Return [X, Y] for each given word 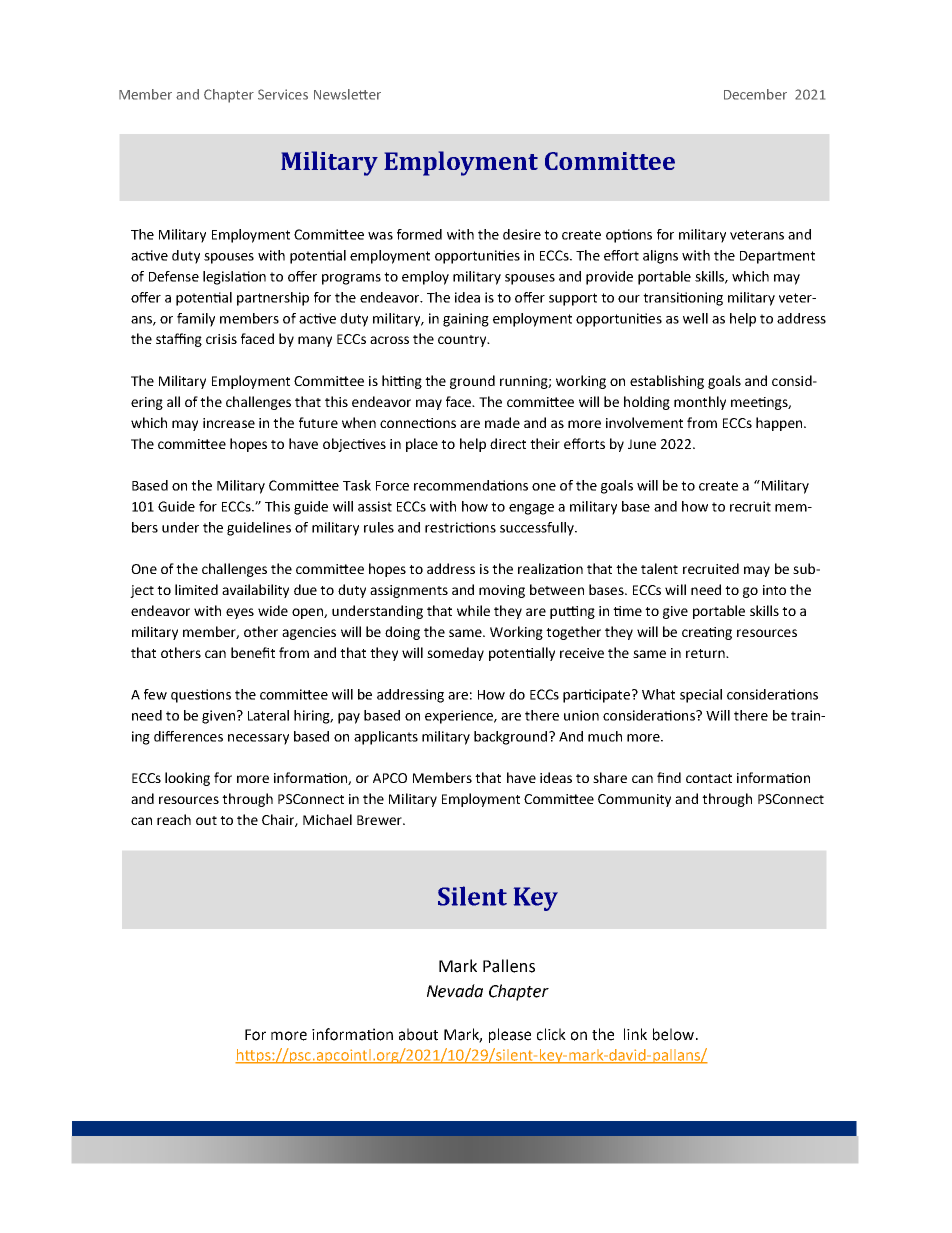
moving [502, 591]
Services [283, 94]
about [418, 1034]
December [755, 94]
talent [659, 568]
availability [255, 591]
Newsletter [347, 94]
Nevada [455, 991]
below [673, 1034]
